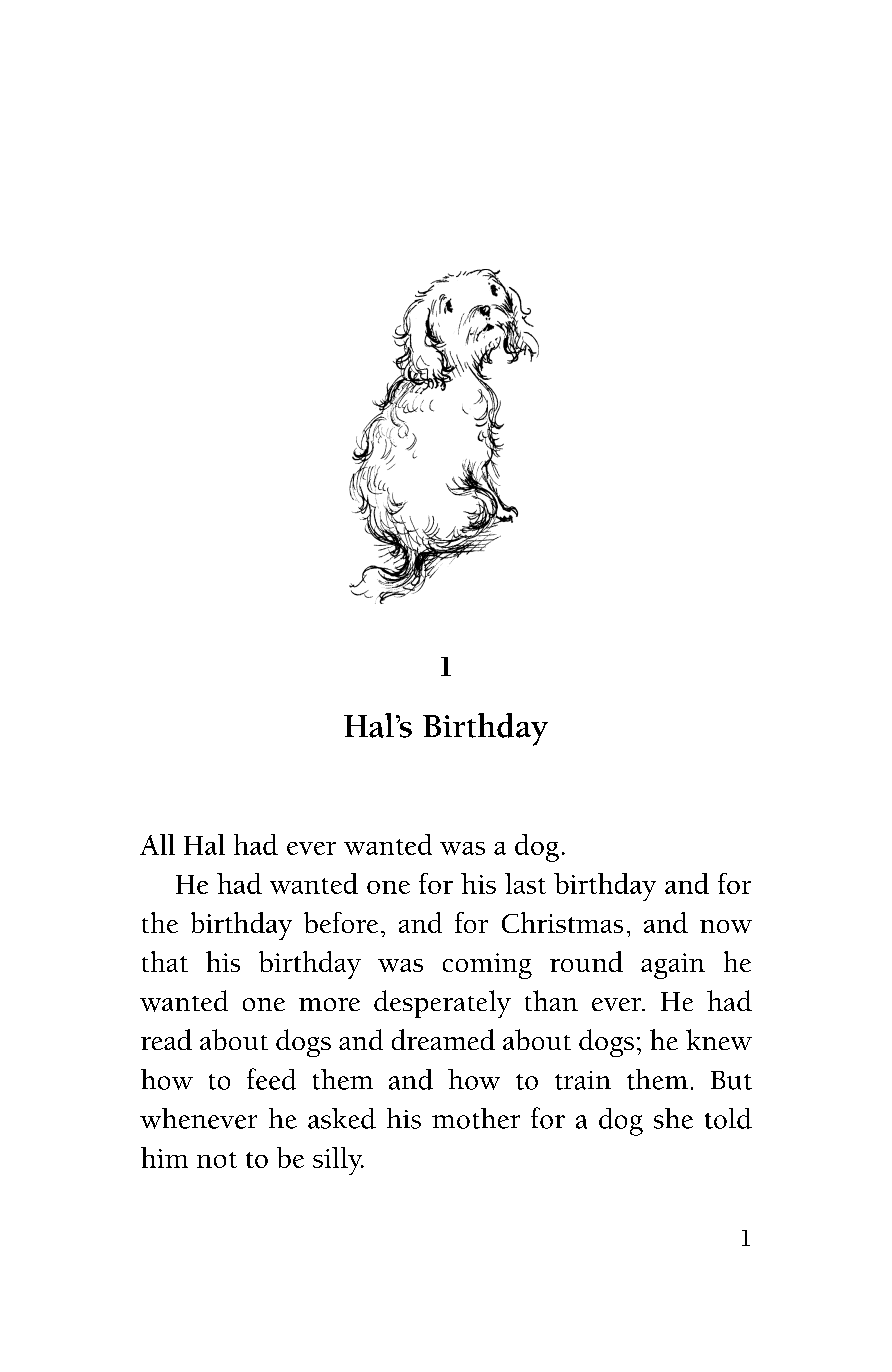 The width and height of the screenshot is (892, 1372). I want to click on more, so click(329, 1004).
